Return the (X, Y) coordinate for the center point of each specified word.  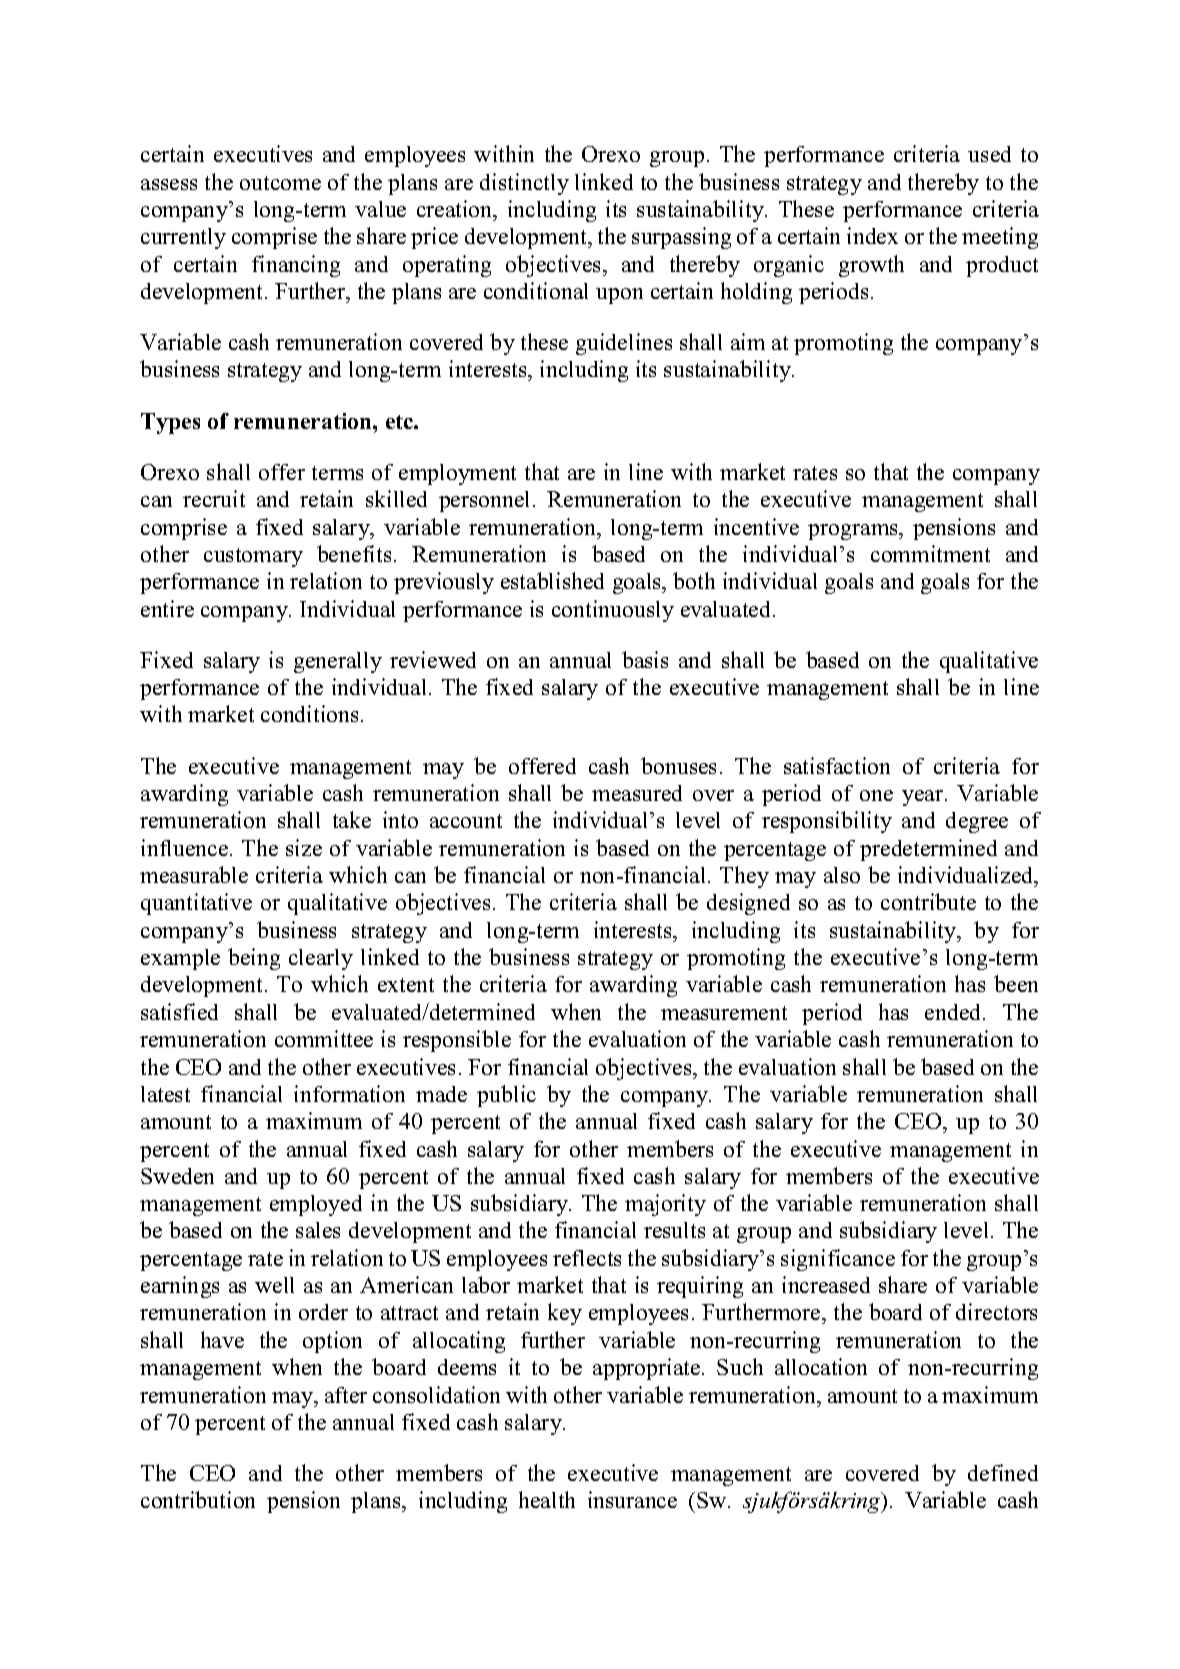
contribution (198, 1499)
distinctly (524, 184)
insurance (632, 1499)
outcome (280, 183)
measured (637, 793)
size (304, 847)
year (924, 798)
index (872, 235)
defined (1003, 1472)
